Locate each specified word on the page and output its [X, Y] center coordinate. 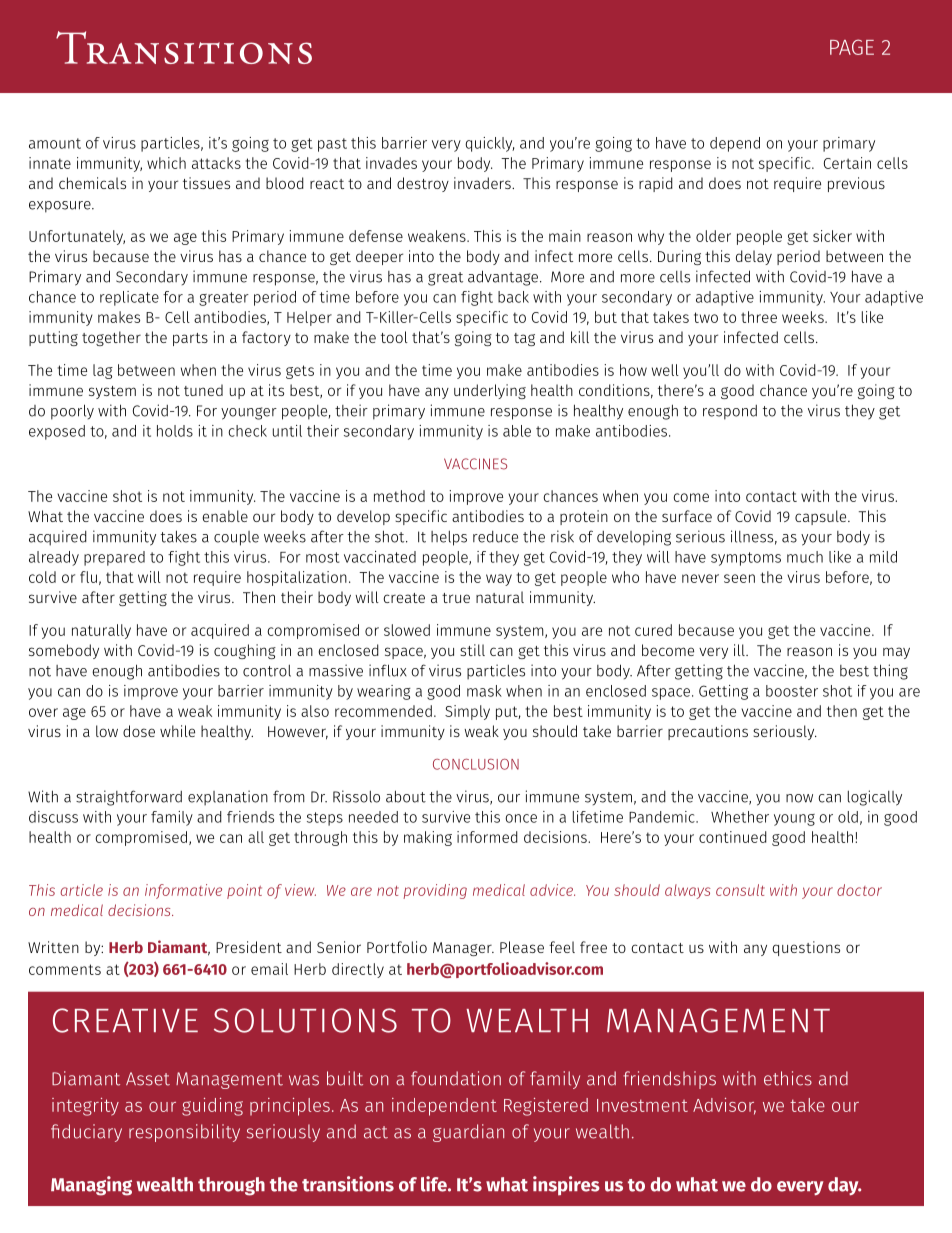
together [111, 338]
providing [435, 891]
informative [183, 891]
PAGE [852, 47]
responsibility [184, 1133]
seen [739, 578]
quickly [489, 144]
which [166, 163]
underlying [490, 391]
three [759, 317]
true [456, 598]
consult [740, 890]
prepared [114, 558]
